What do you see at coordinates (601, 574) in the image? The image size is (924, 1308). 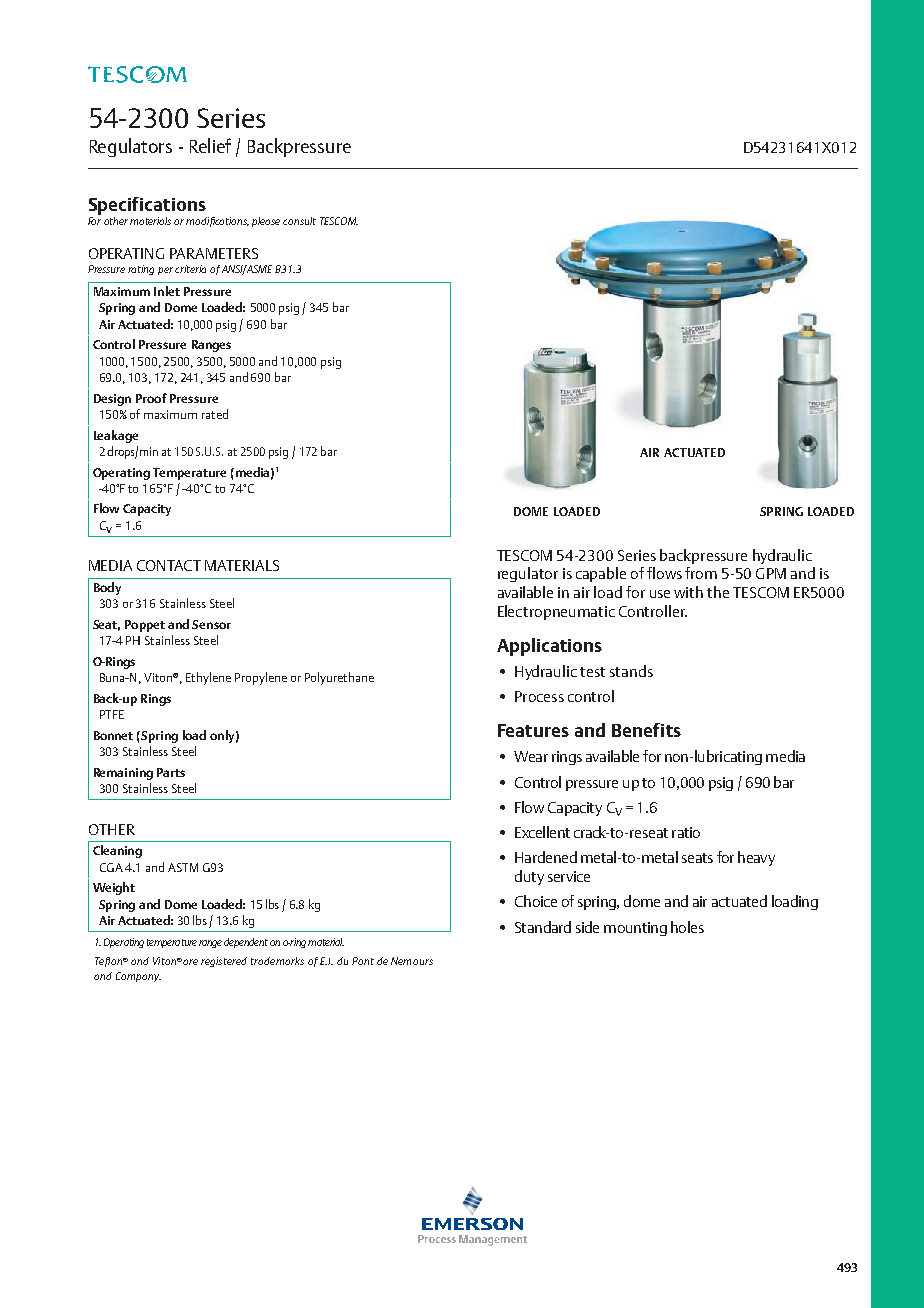 I see `capable` at bounding box center [601, 574].
